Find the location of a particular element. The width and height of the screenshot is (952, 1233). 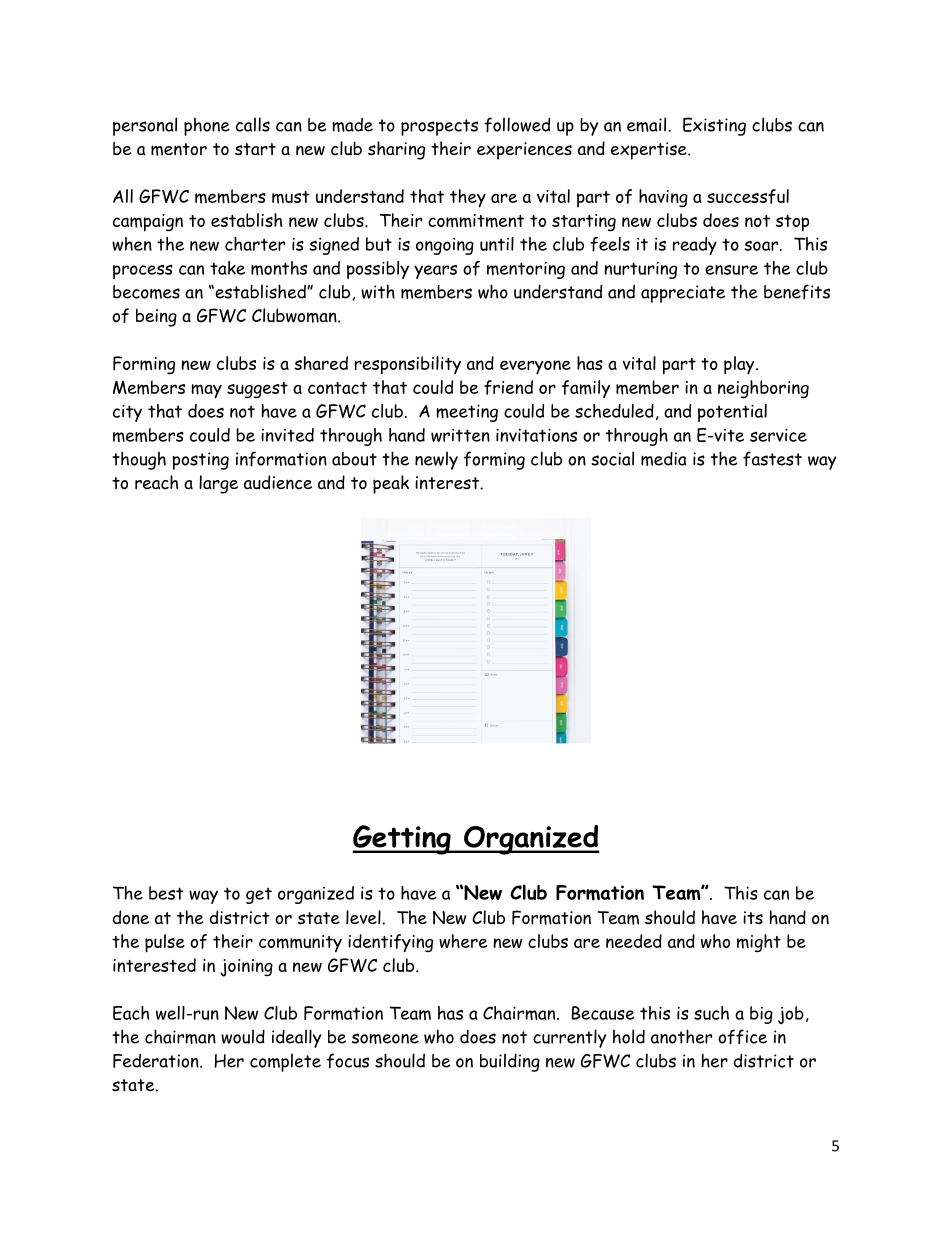

media is located at coordinates (664, 459).
